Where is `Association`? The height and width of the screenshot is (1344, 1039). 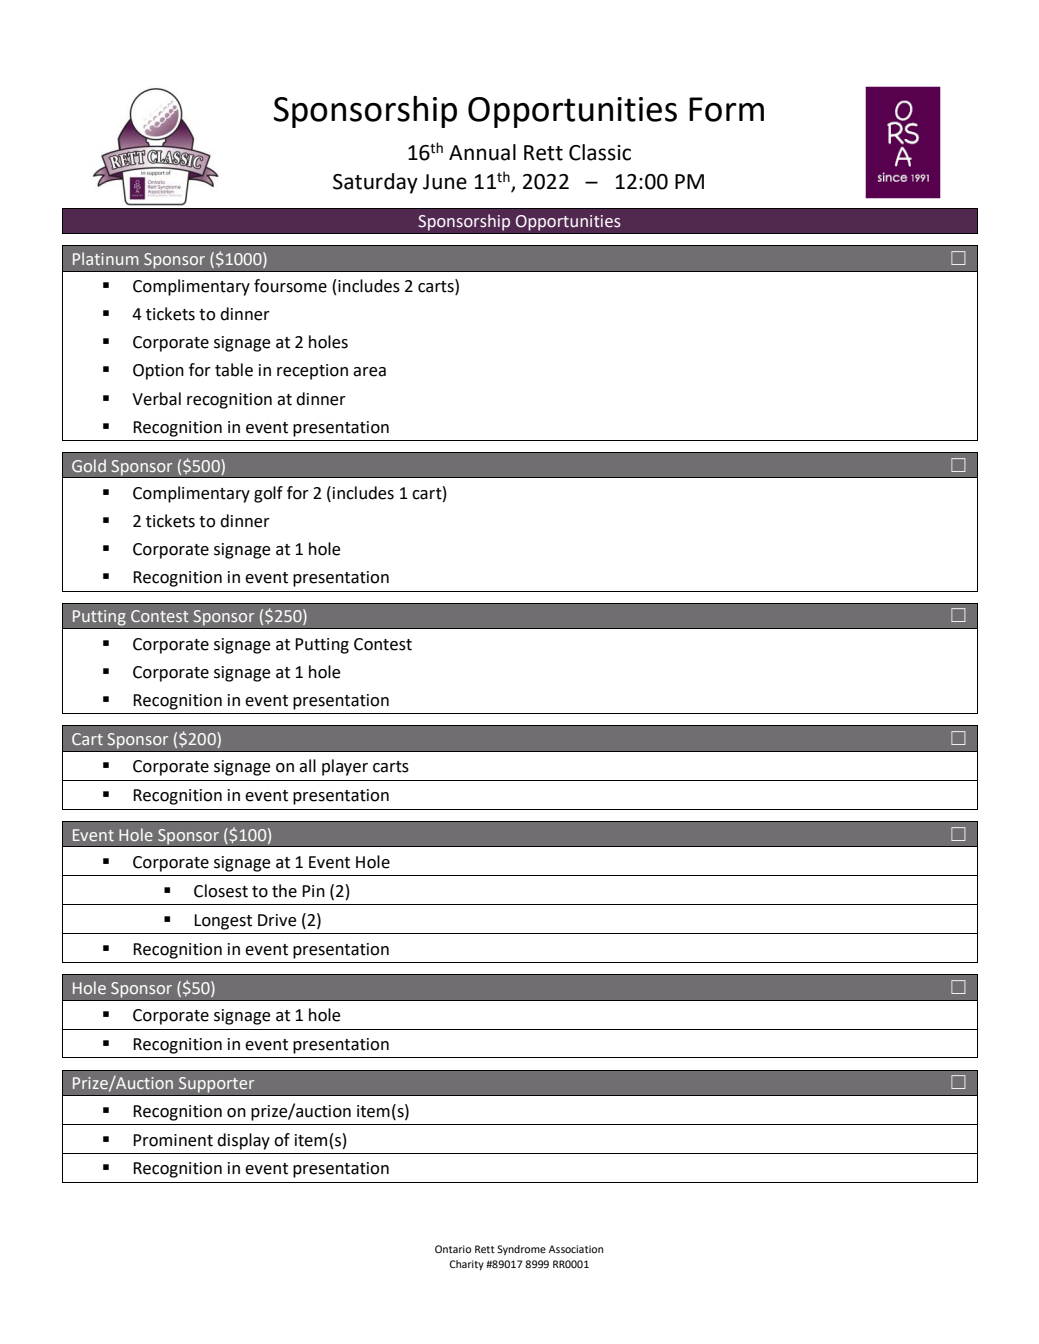 Association is located at coordinates (576, 1249).
